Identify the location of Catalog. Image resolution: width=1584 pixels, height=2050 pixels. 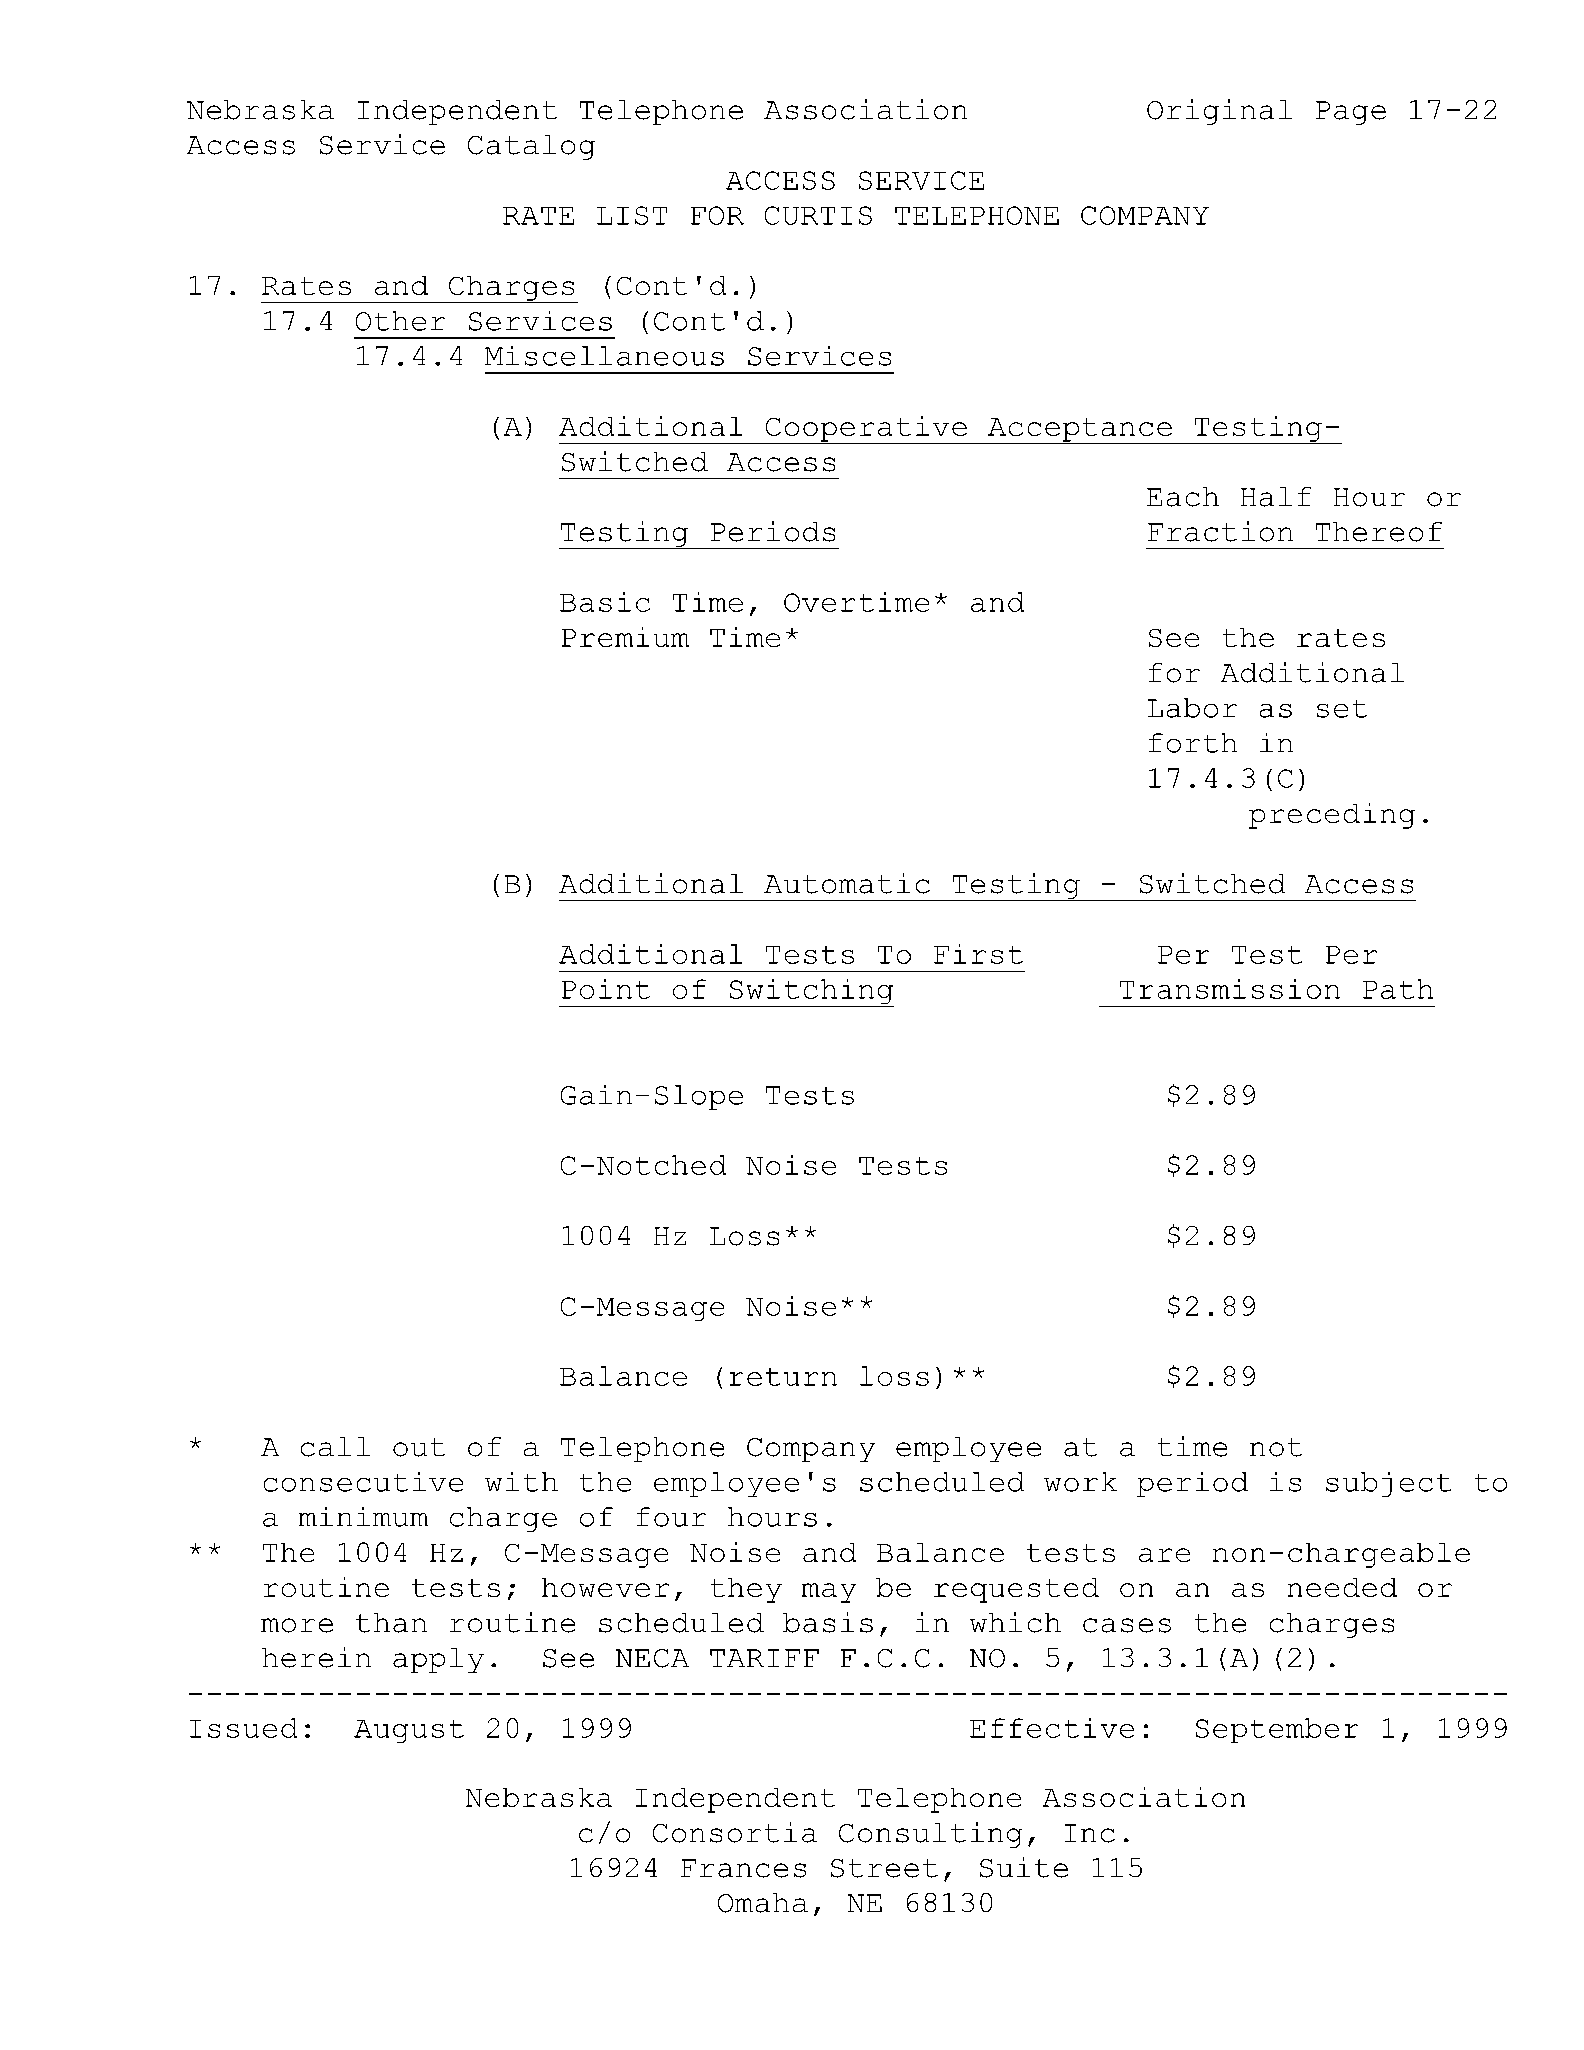
(531, 147).
